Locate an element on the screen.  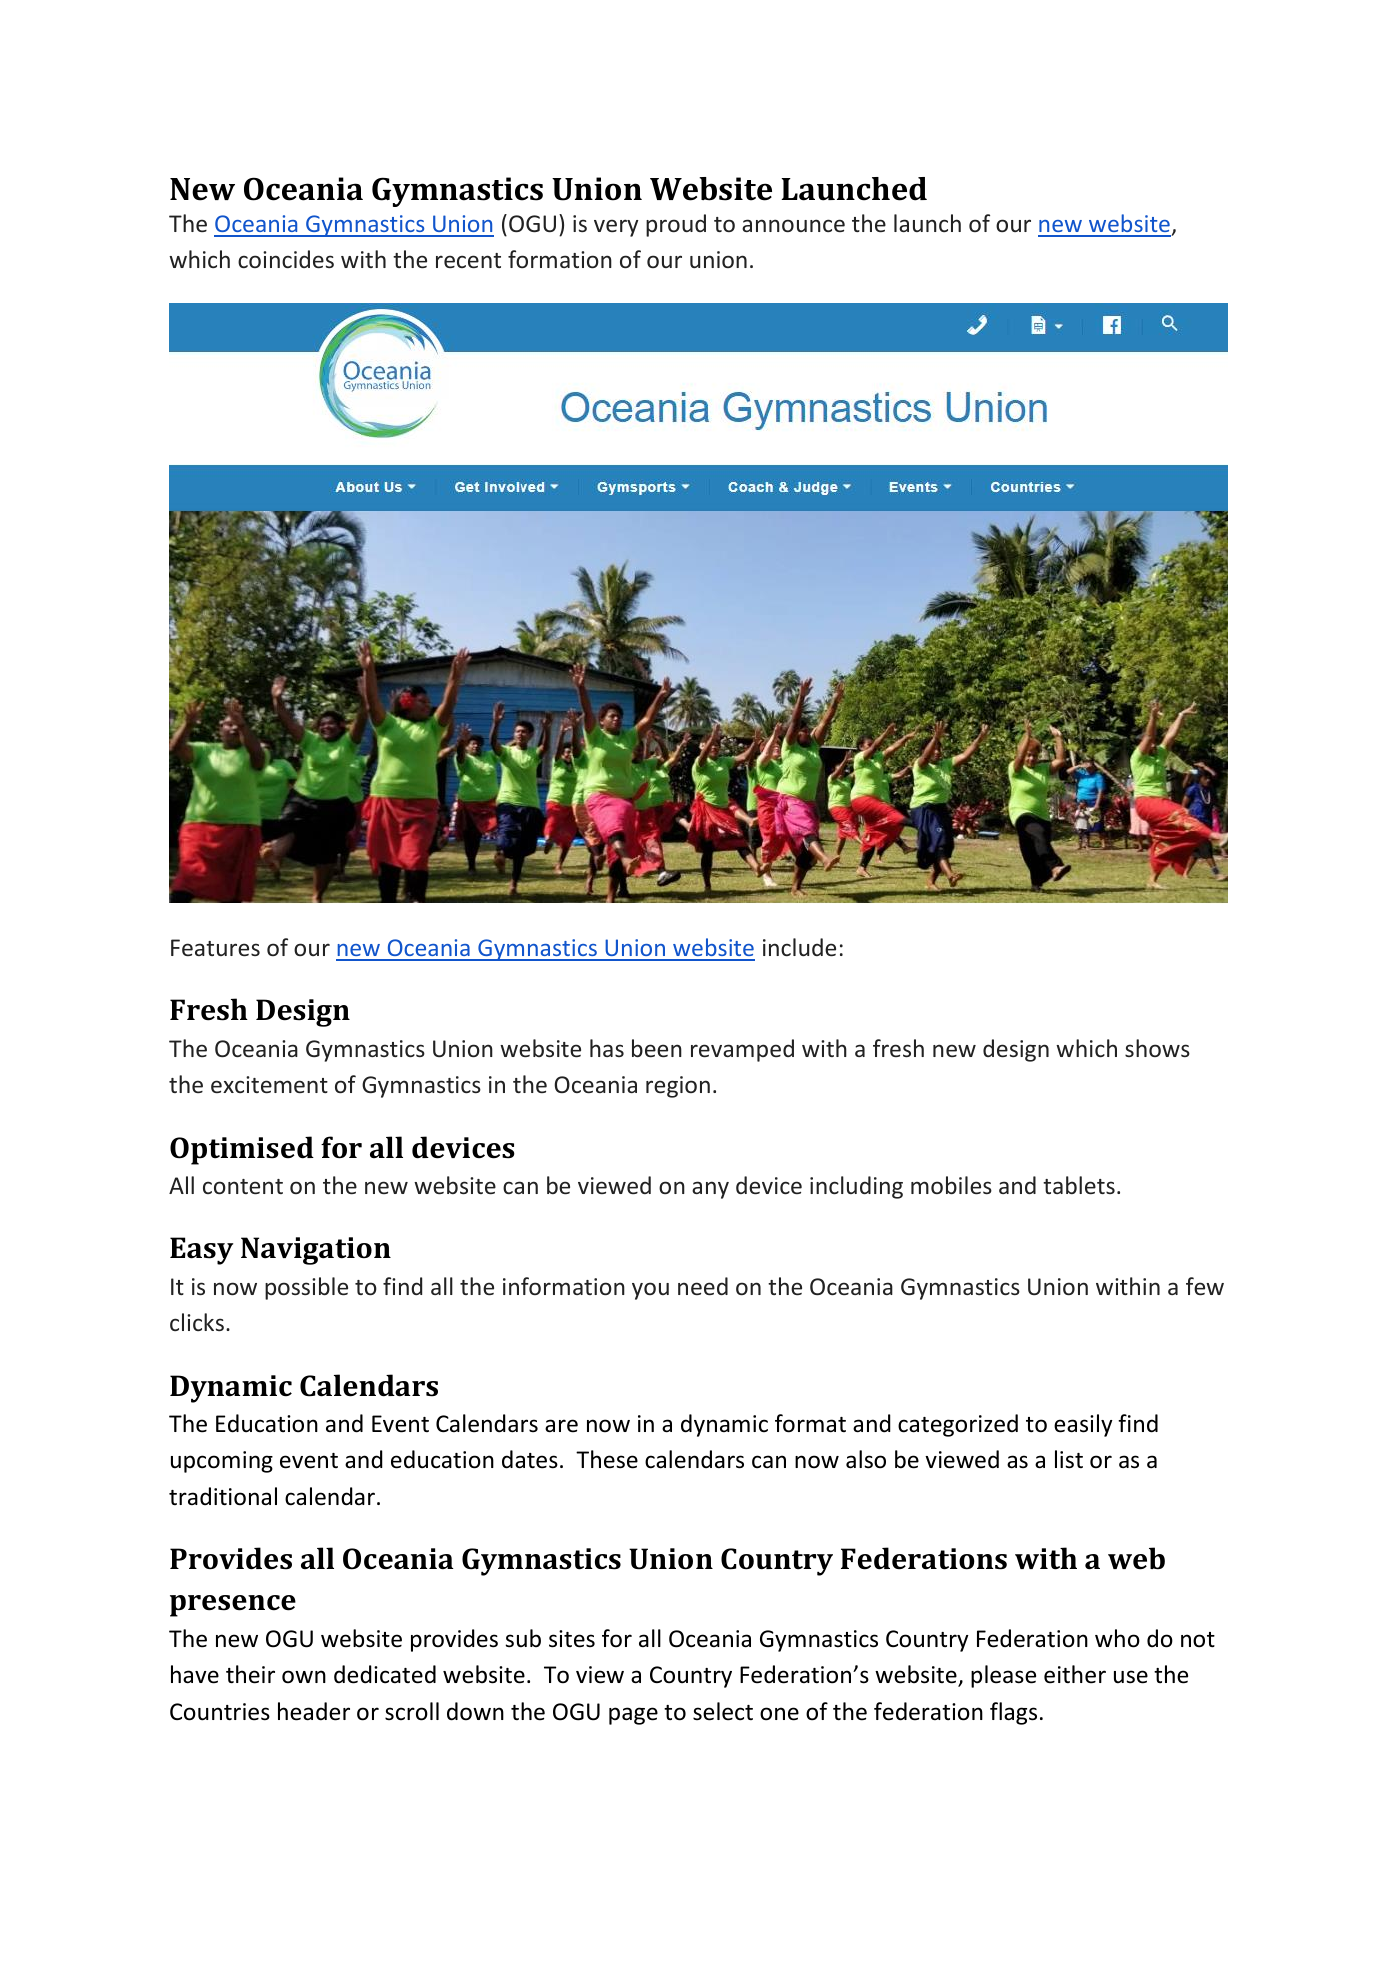
proud is located at coordinates (676, 225).
